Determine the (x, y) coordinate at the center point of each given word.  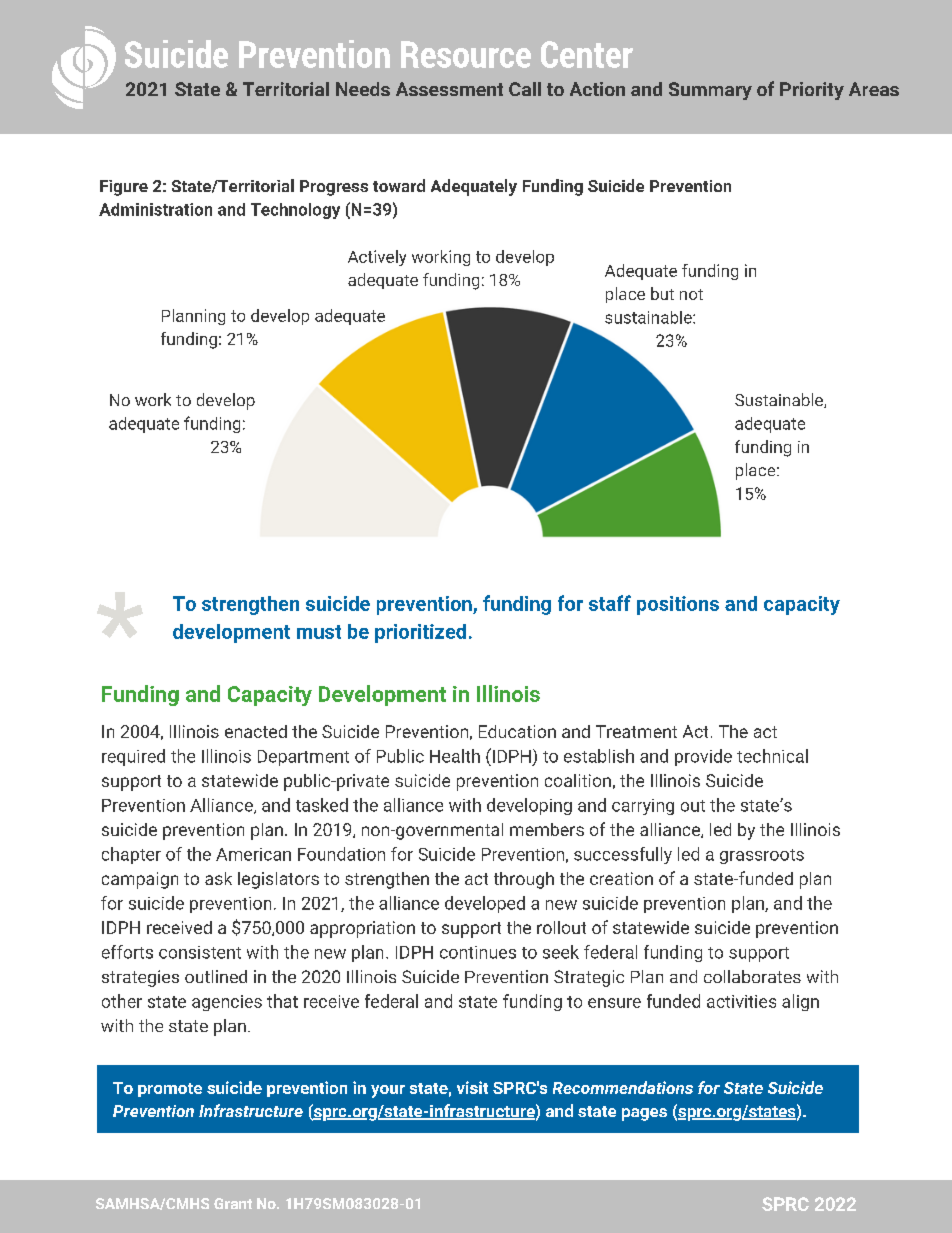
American (253, 854)
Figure (124, 188)
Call (525, 89)
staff (610, 603)
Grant (233, 1203)
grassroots (762, 856)
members (547, 829)
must (319, 632)
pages (644, 1114)
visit (472, 1087)
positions (678, 605)
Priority (812, 91)
